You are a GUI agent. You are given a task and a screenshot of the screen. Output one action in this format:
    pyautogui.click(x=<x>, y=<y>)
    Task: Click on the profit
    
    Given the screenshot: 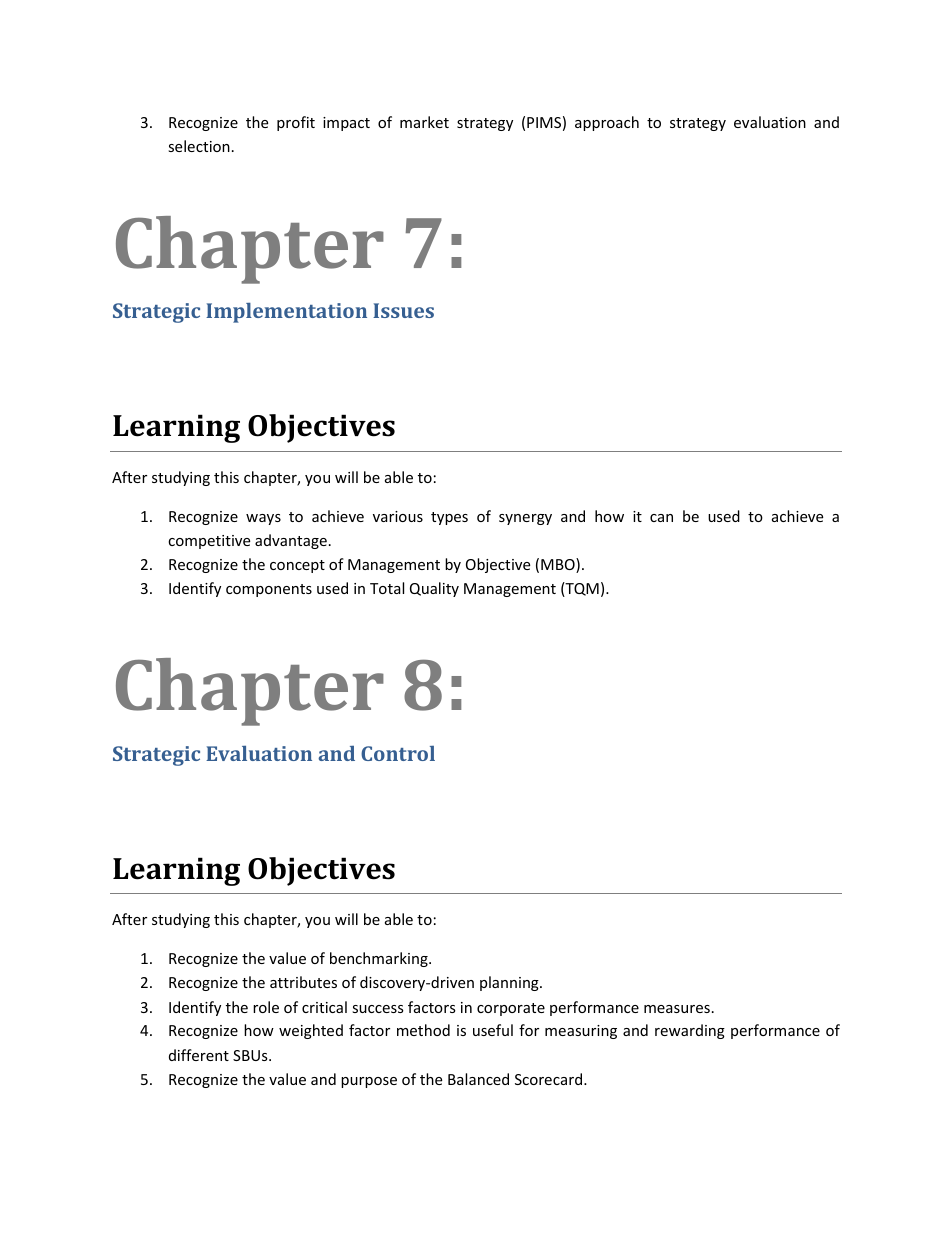 What is the action you would take?
    pyautogui.click(x=296, y=123)
